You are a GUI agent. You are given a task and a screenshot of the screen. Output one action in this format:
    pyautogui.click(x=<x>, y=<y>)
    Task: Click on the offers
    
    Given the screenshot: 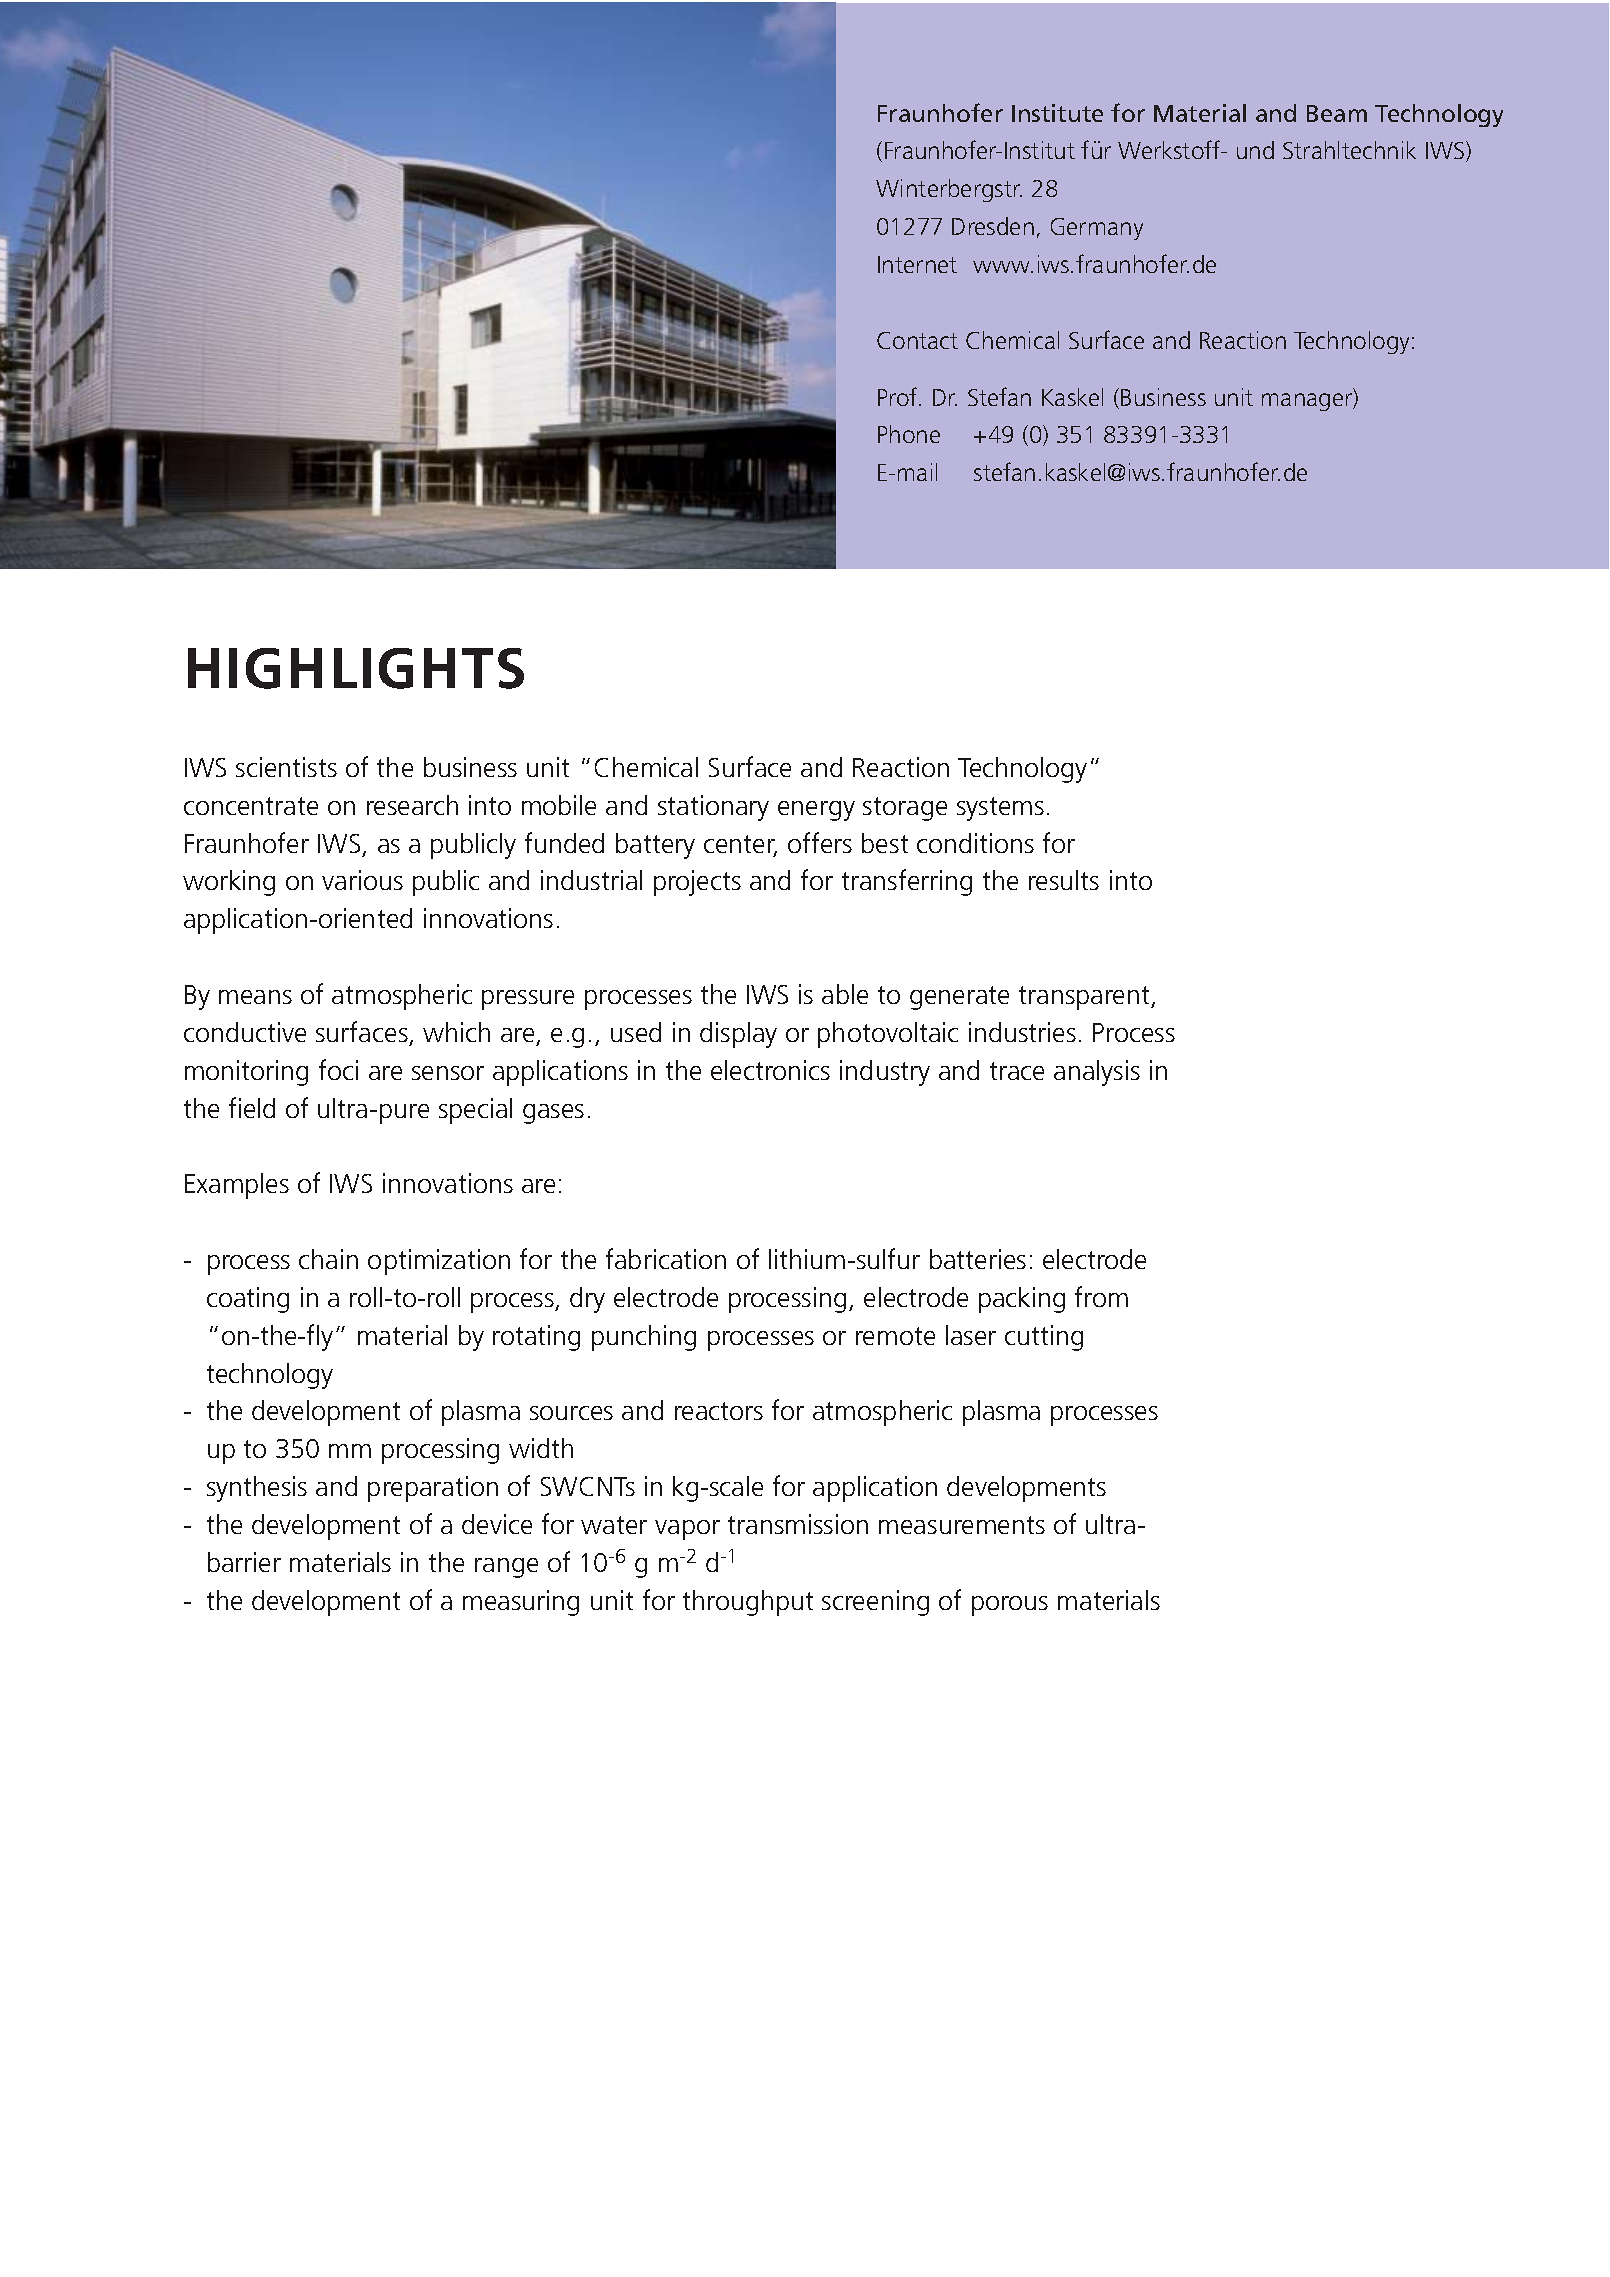 What is the action you would take?
    pyautogui.click(x=820, y=842)
